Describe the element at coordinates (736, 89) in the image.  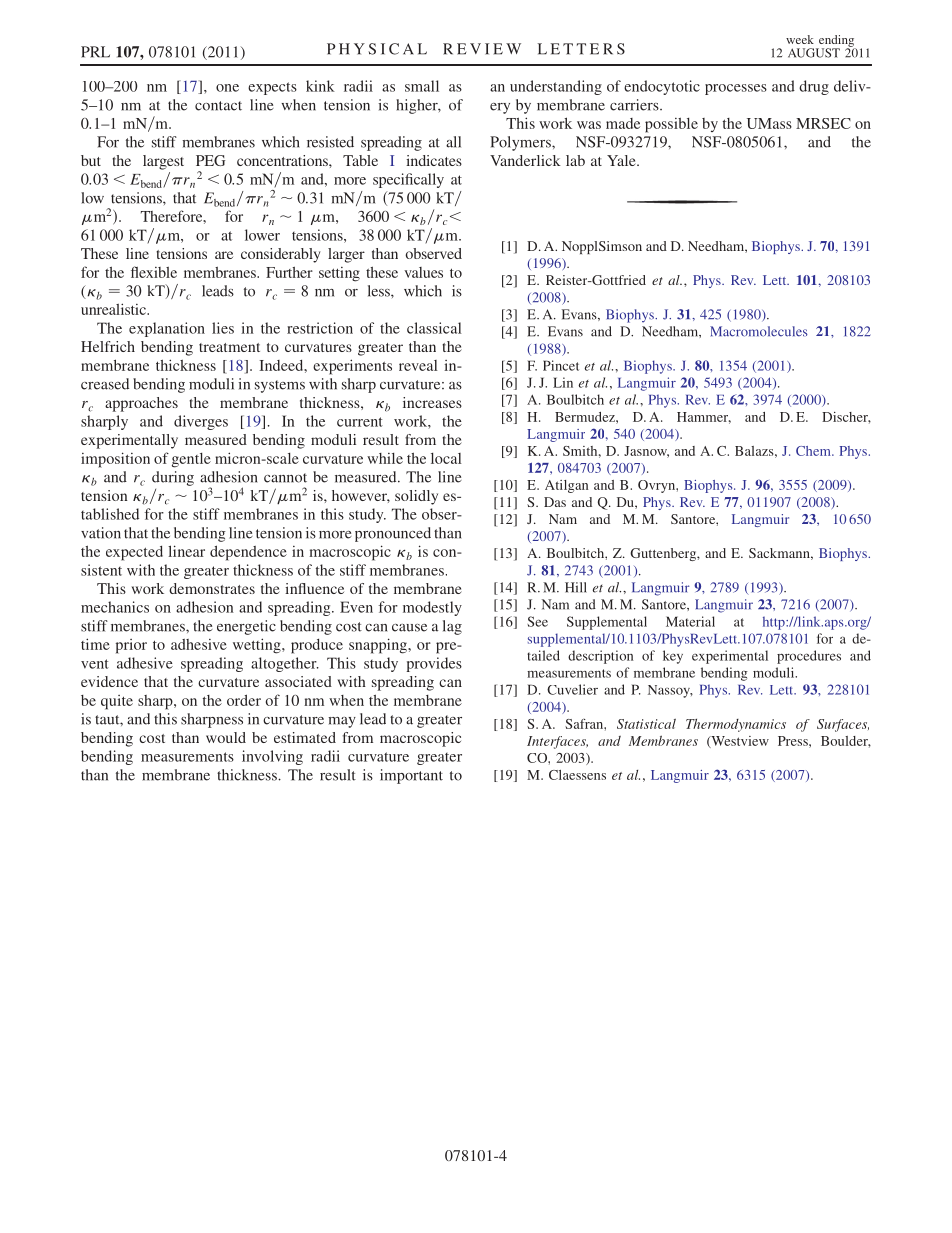
I see `processes` at that location.
